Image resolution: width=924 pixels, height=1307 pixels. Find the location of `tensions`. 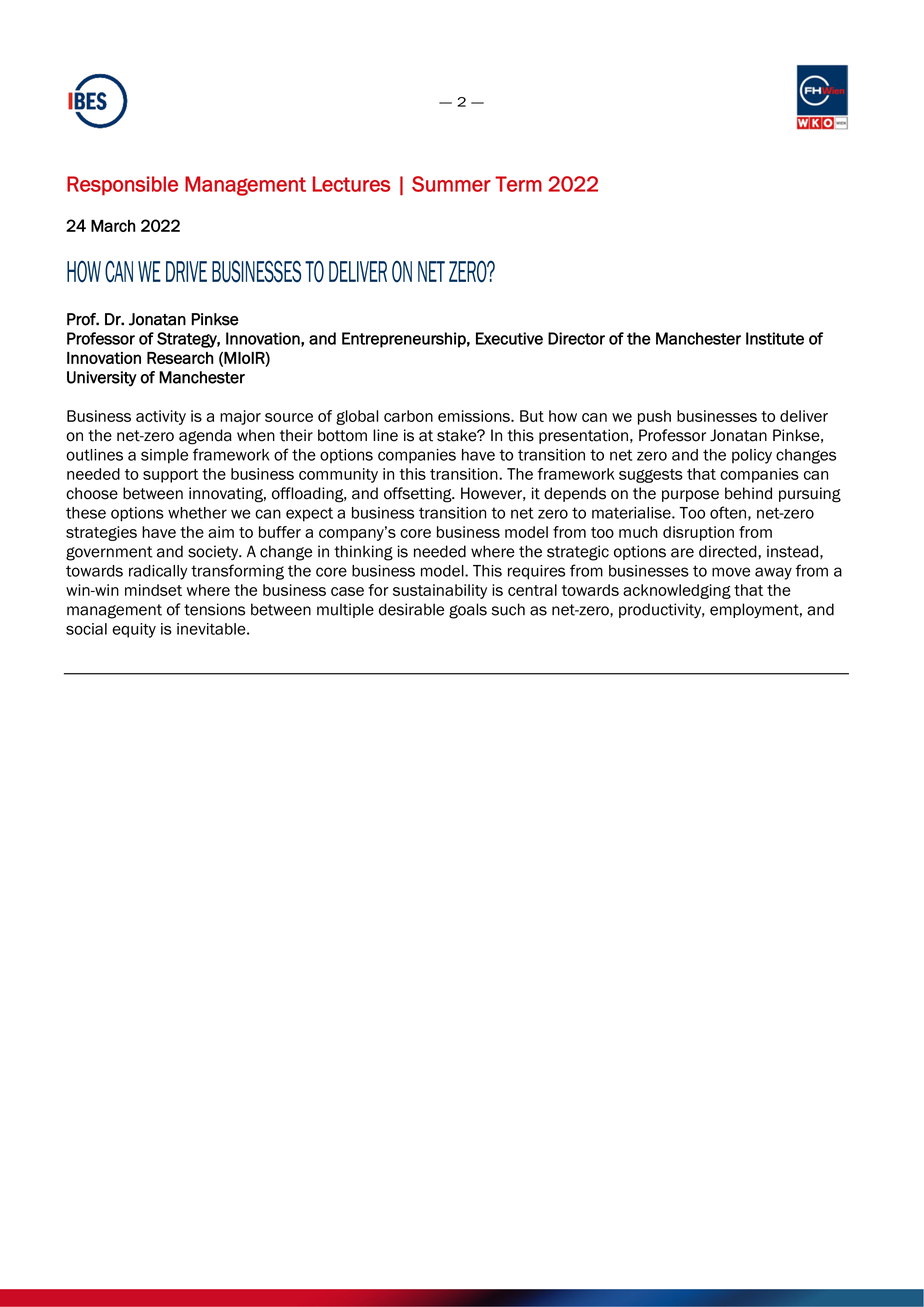

tensions is located at coordinates (214, 609).
